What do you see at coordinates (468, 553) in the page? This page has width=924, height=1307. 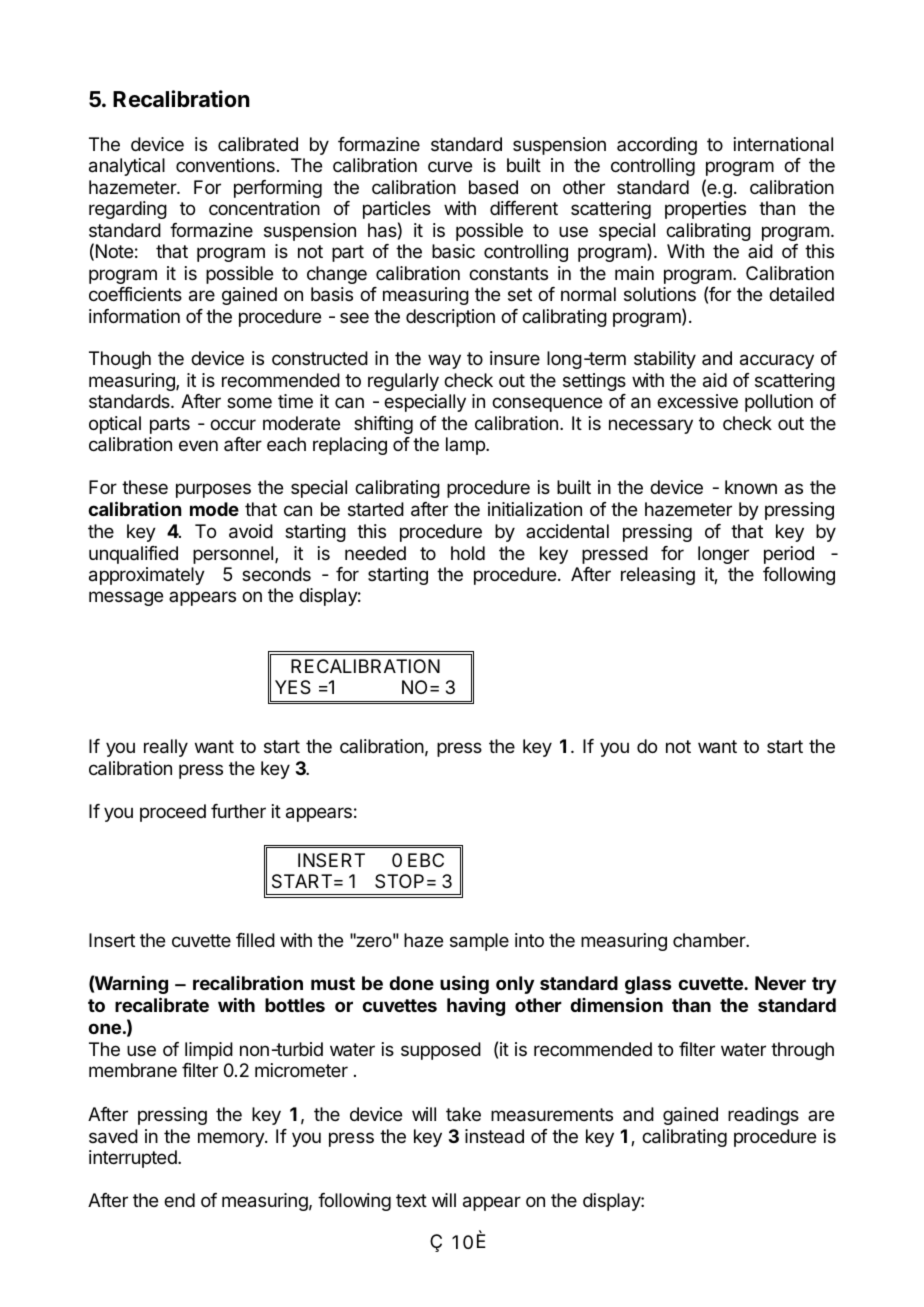 I see `hold` at bounding box center [468, 553].
